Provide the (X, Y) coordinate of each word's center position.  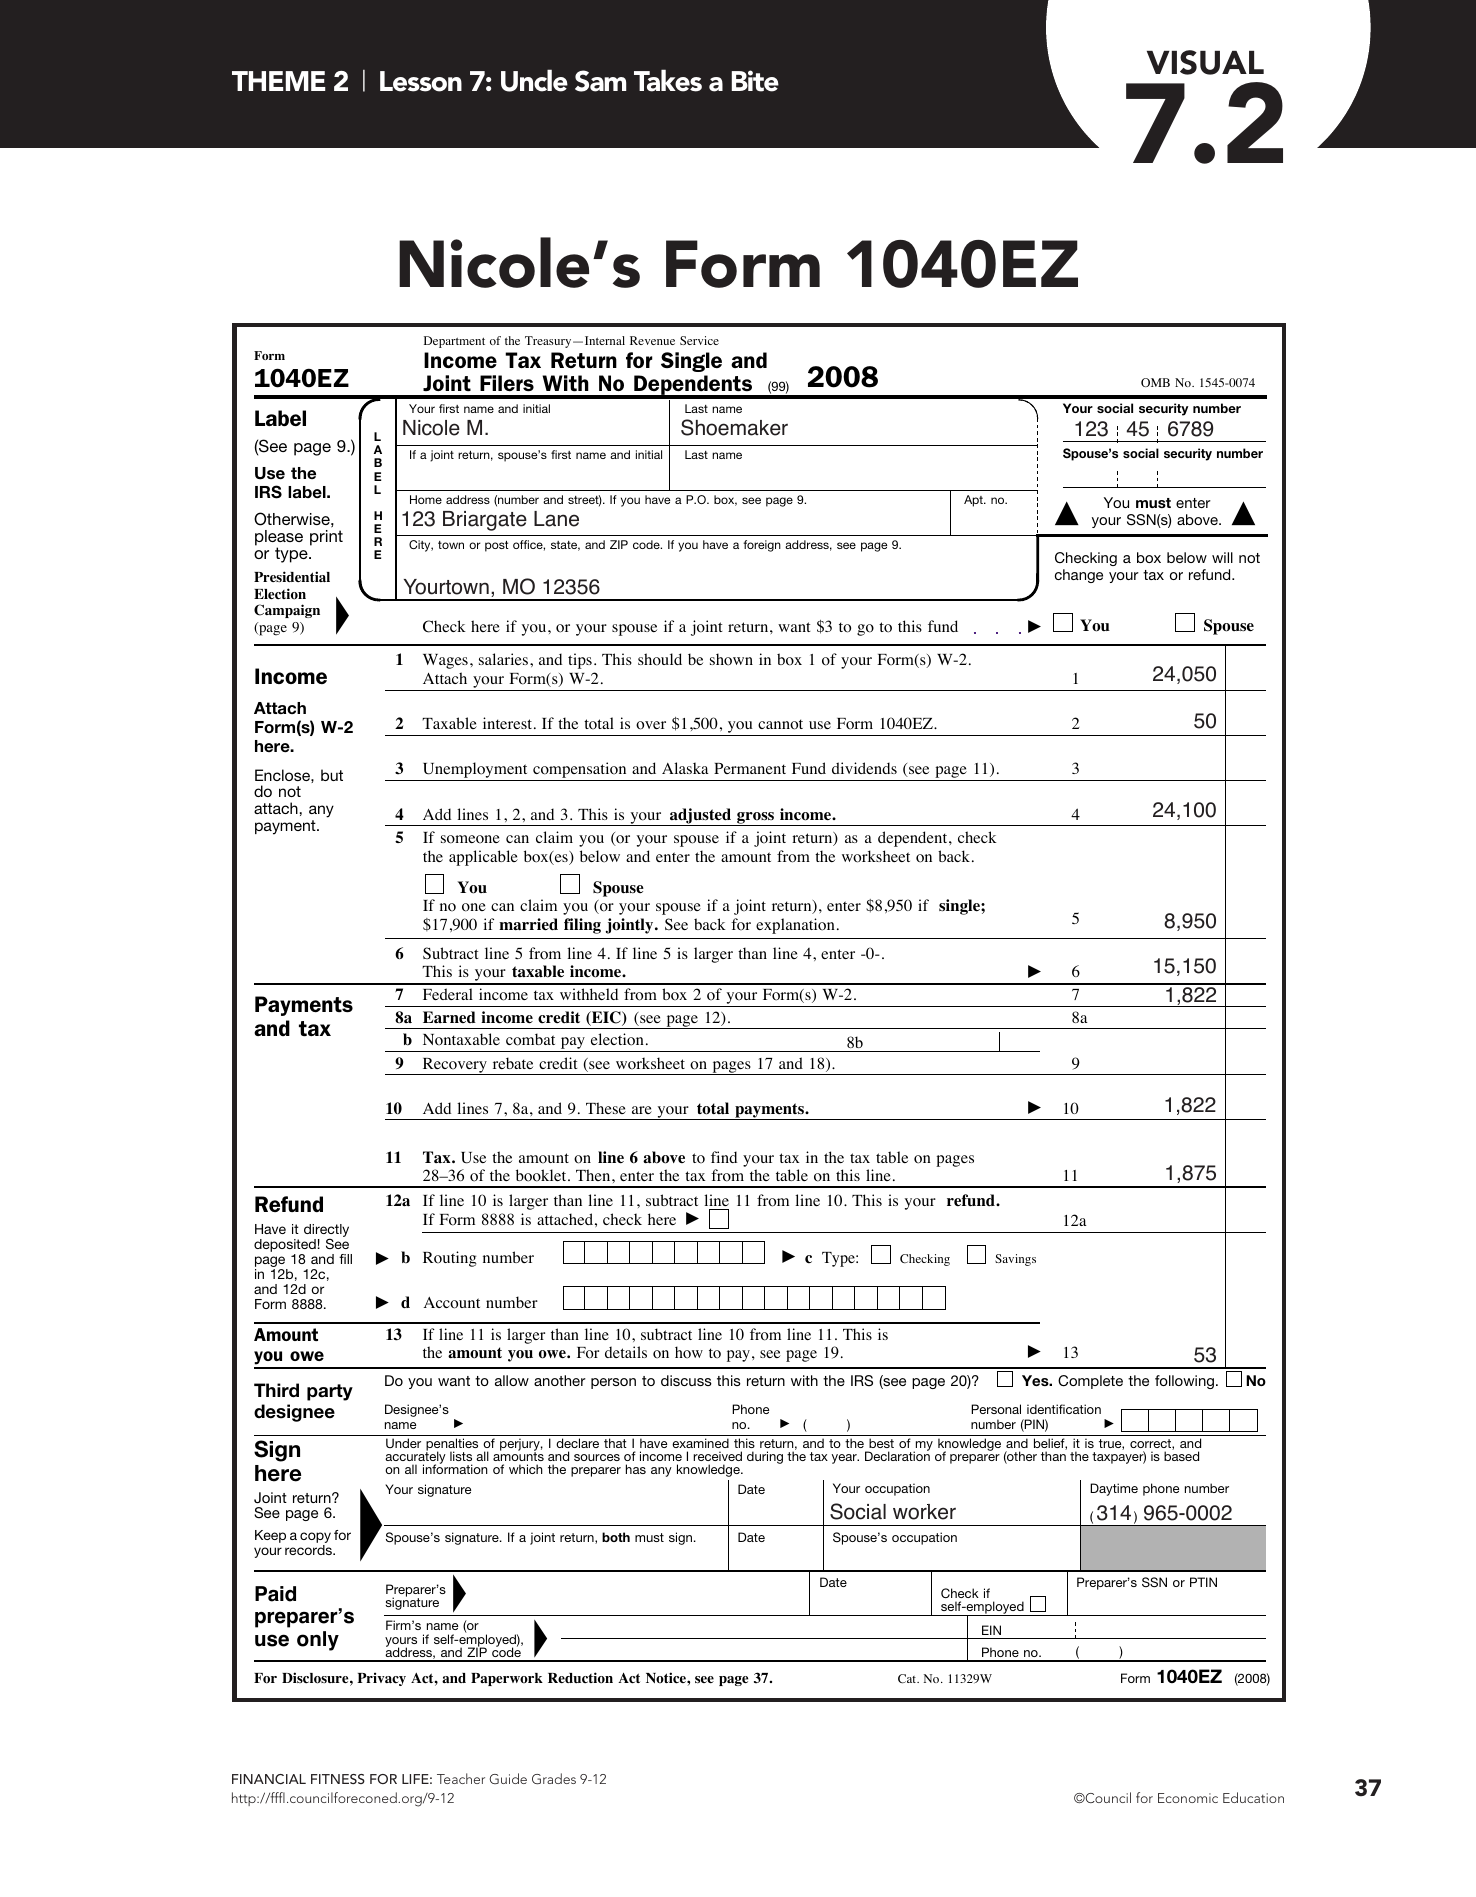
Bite (755, 81)
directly (326, 1232)
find (724, 1157)
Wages (445, 661)
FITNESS (338, 1779)
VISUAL (1205, 62)
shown (731, 659)
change (1079, 576)
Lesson (421, 81)
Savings (1015, 1260)
